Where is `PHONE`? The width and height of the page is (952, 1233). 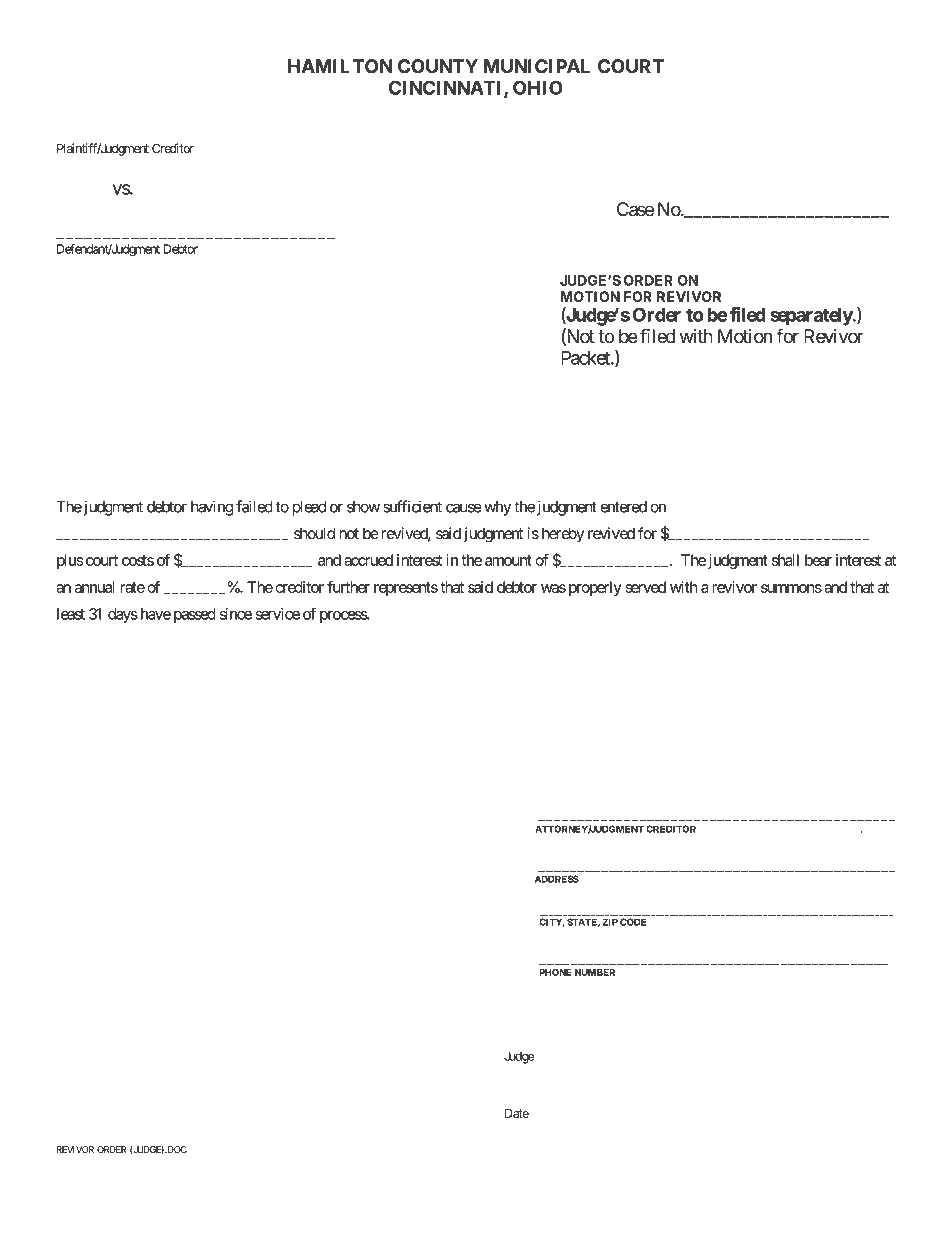
PHONE is located at coordinates (555, 972).
